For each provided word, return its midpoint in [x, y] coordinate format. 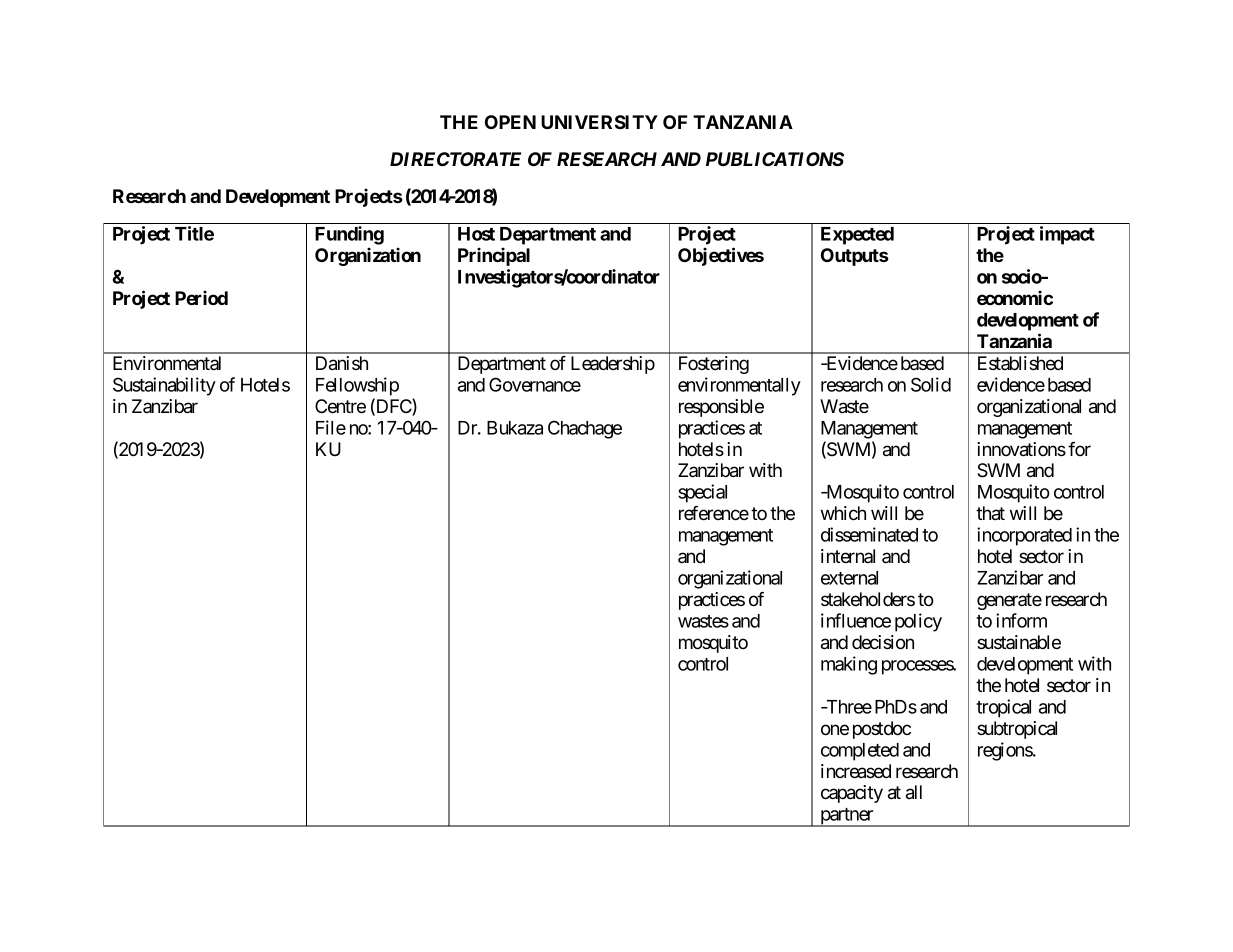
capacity [852, 794]
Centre [340, 406]
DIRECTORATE [455, 159]
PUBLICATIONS [775, 159]
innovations [1021, 449]
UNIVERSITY [599, 122]
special [702, 493]
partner [847, 817]
